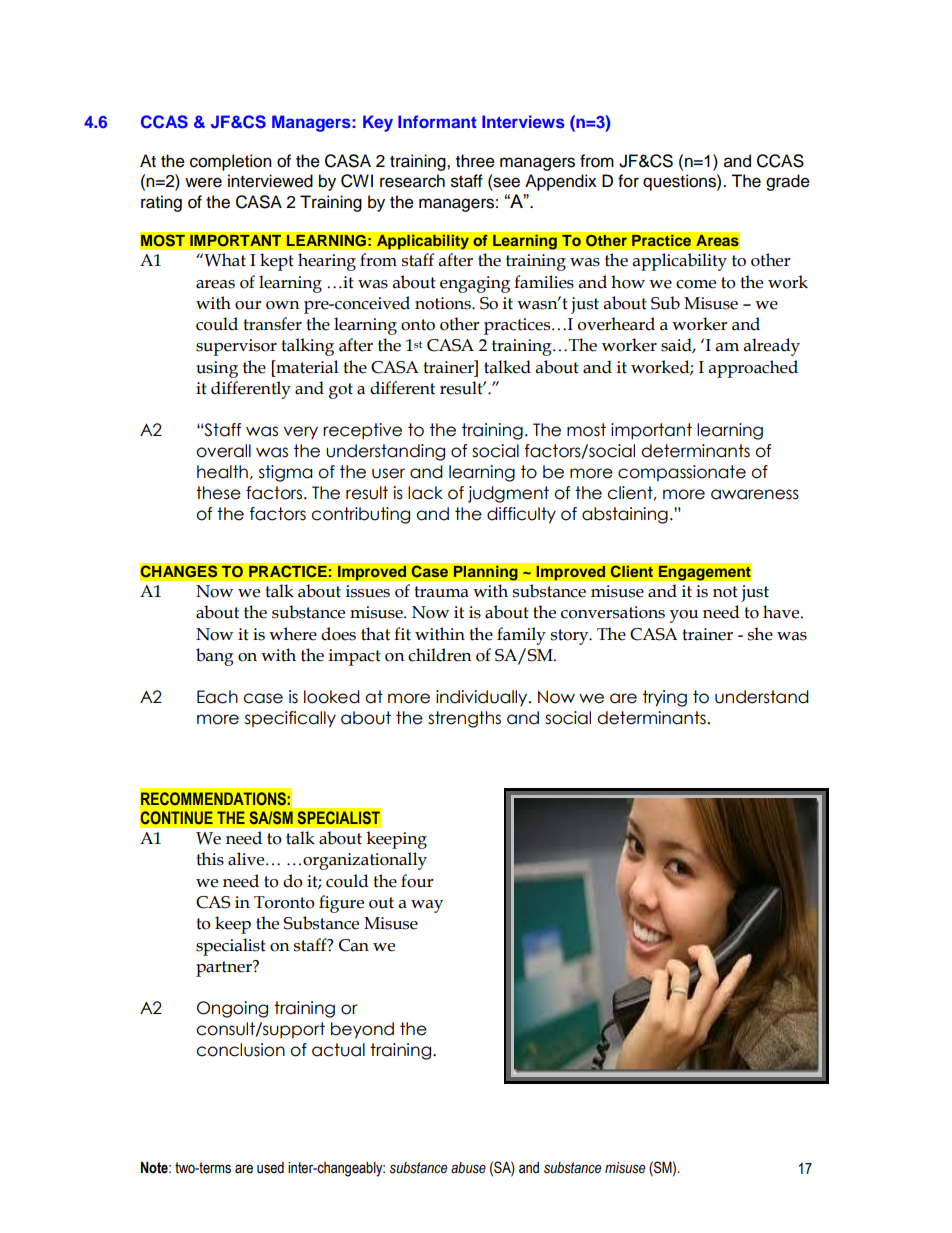 The height and width of the page is (1233, 952). What do you see at coordinates (444, 303) in the page?
I see `notions` at bounding box center [444, 303].
